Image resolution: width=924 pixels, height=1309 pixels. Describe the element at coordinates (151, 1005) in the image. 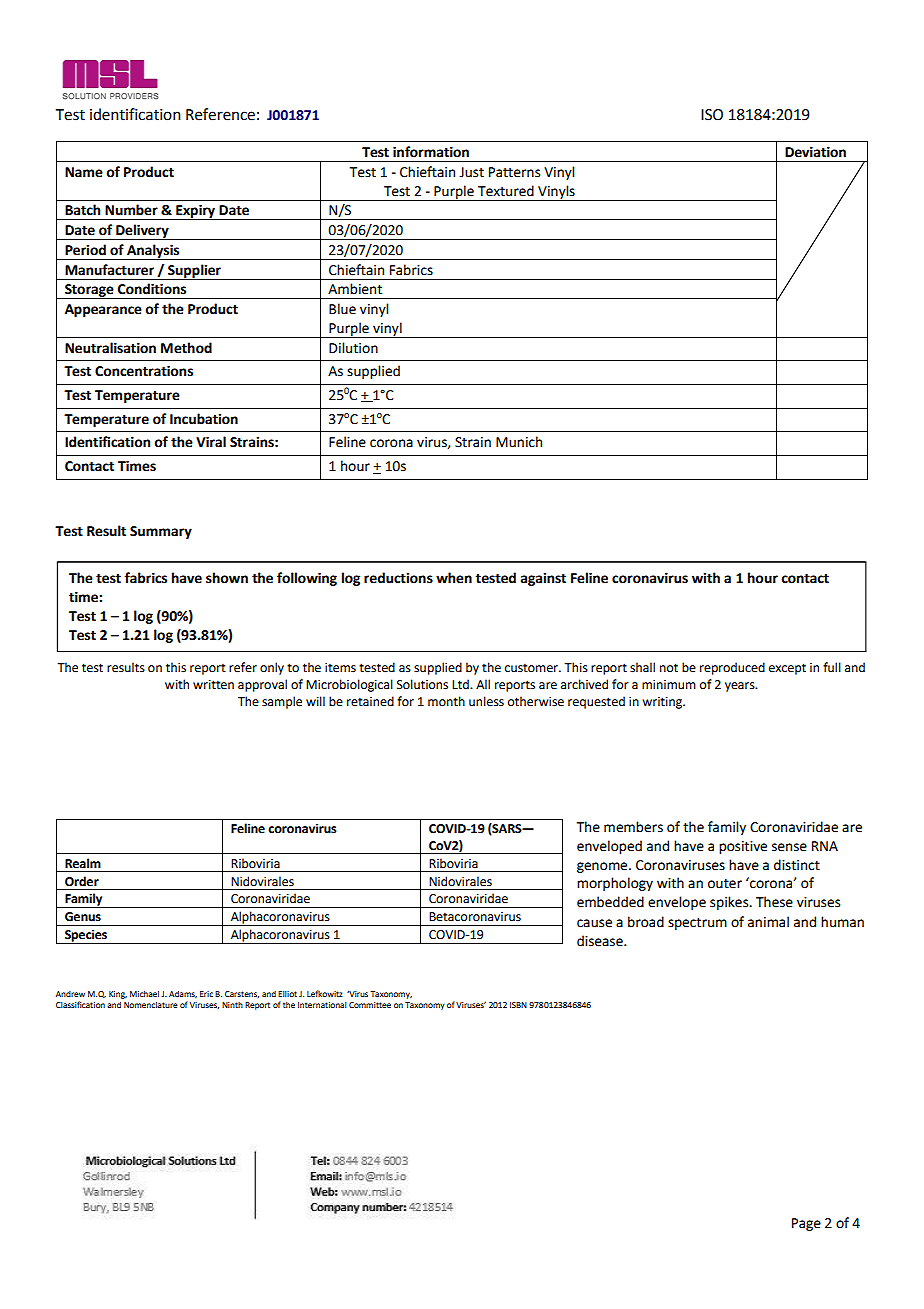

I see `Nomenclature` at that location.
